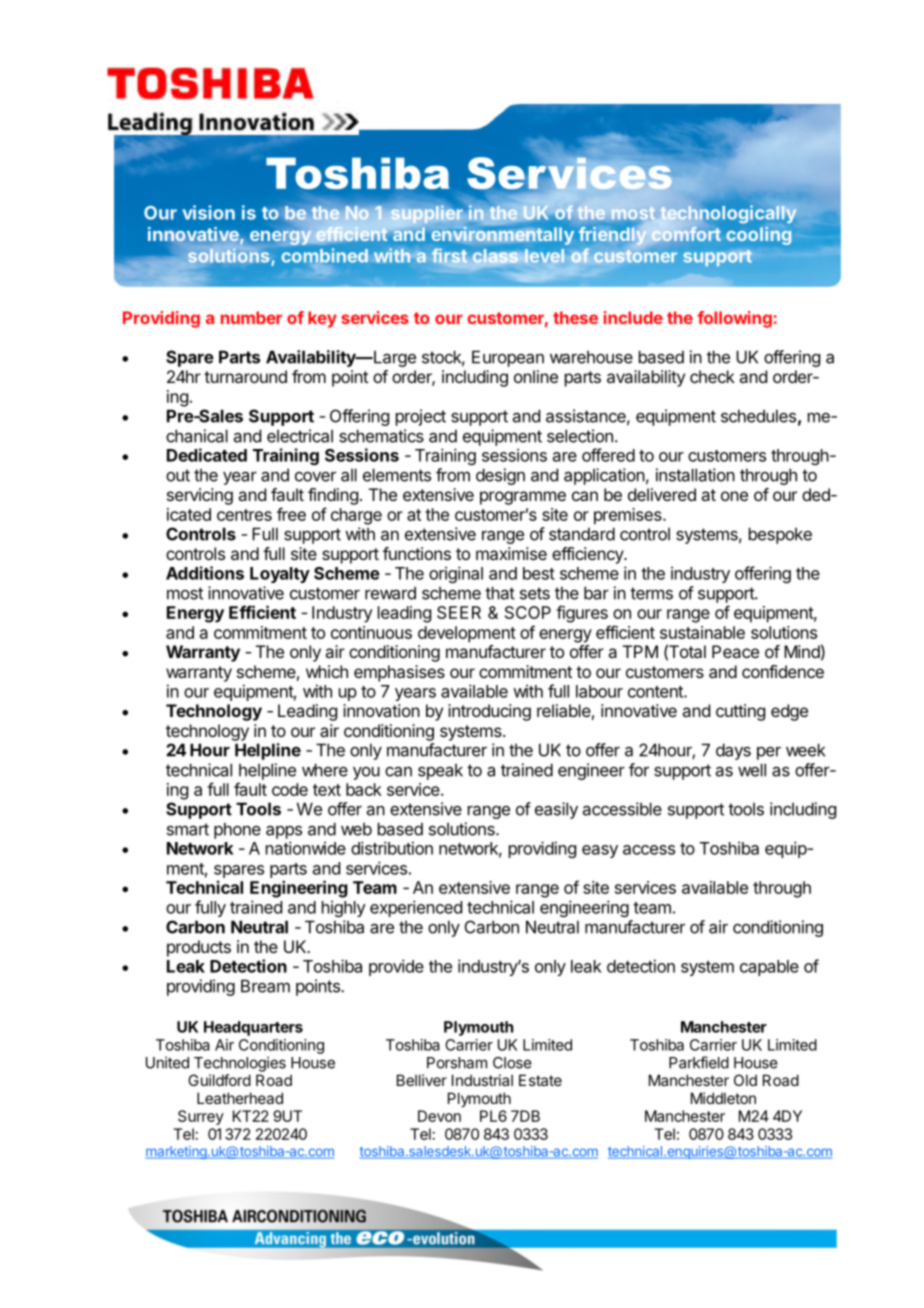 The width and height of the document is (924, 1308). Describe the element at coordinates (240, 1098) in the document. I see `Leatherhead` at that location.
